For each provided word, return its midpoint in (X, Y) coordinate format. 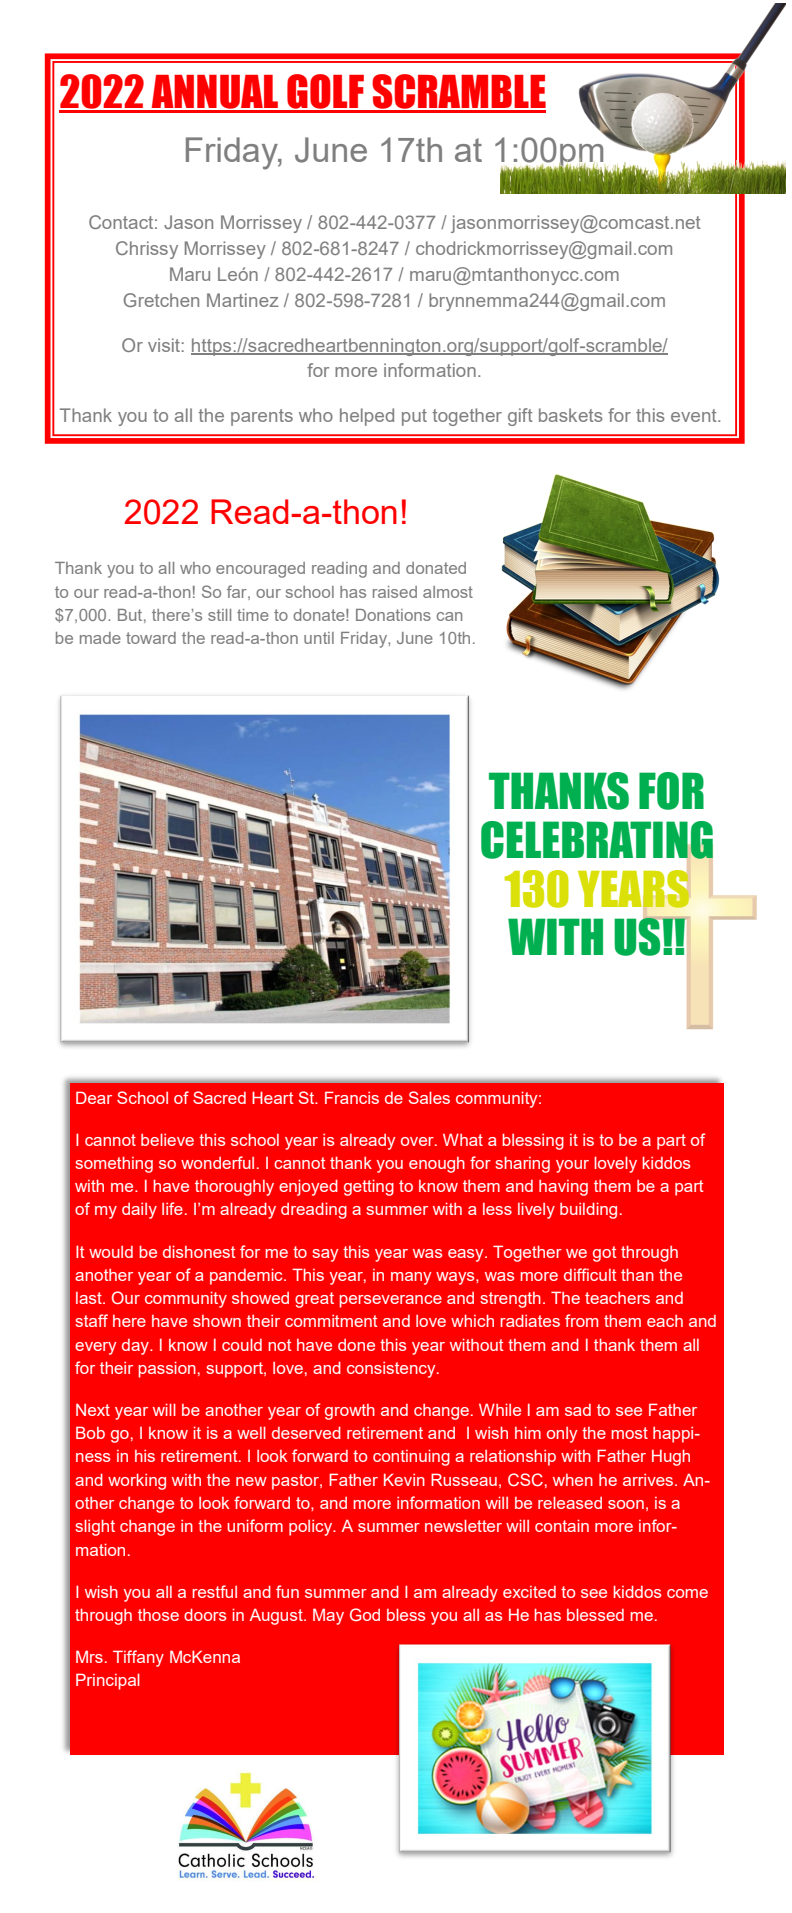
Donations (393, 615)
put (414, 417)
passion (167, 1369)
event (695, 415)
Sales (429, 1097)
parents (262, 417)
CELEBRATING (597, 841)
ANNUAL (215, 93)
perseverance (390, 1301)
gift (520, 417)
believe (167, 1139)
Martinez (243, 300)
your (572, 1166)
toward (151, 638)
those (158, 1615)
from (581, 1320)
